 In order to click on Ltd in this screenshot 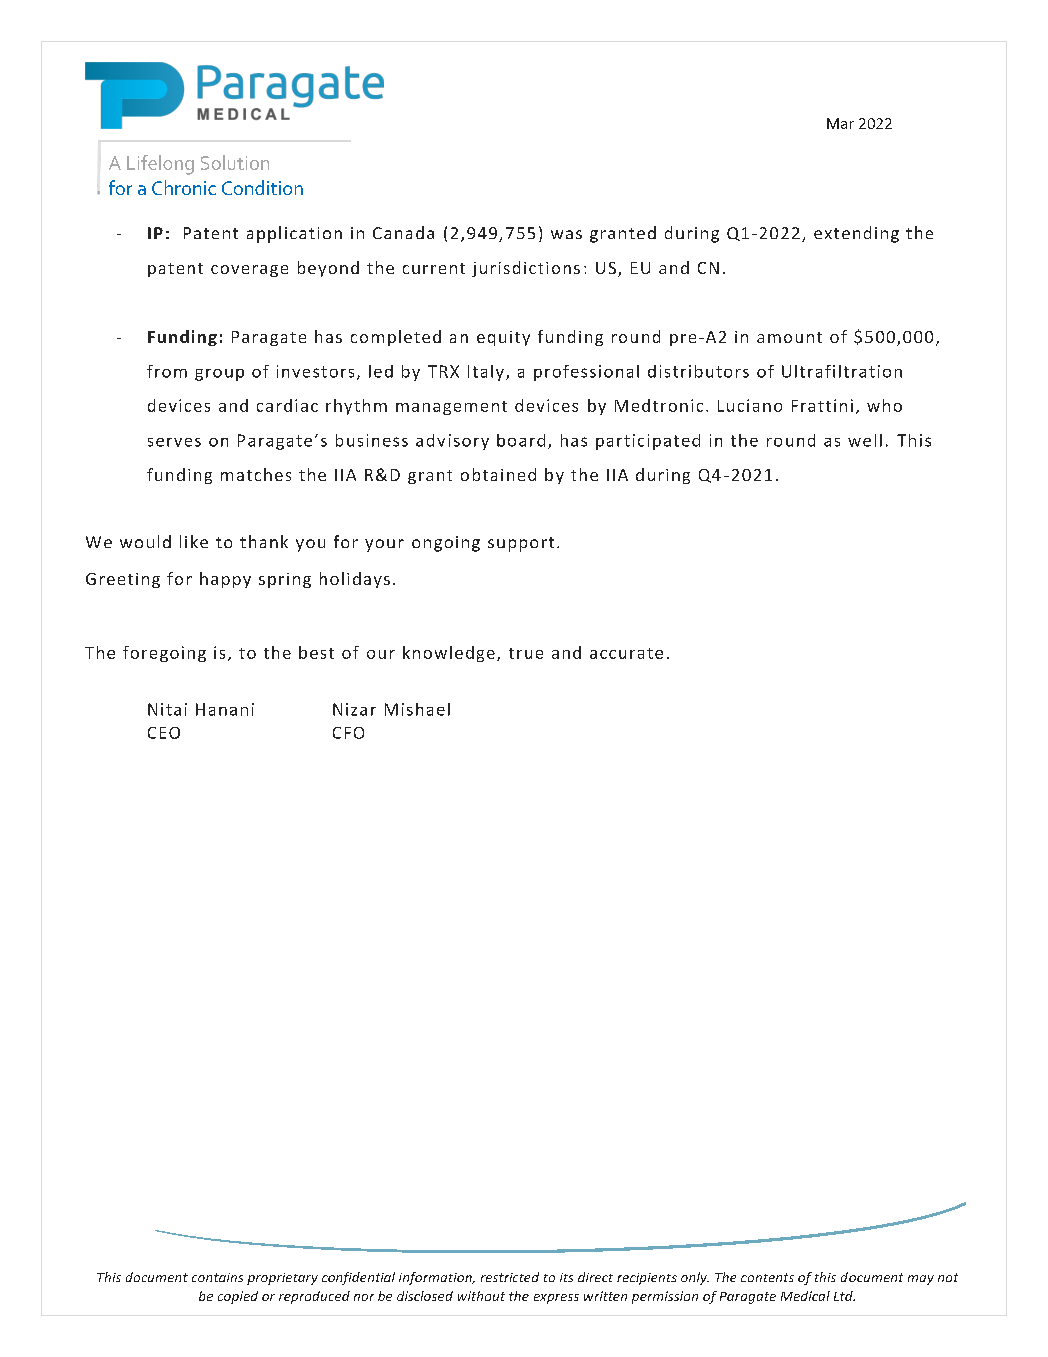, I will do `click(844, 1296)`.
